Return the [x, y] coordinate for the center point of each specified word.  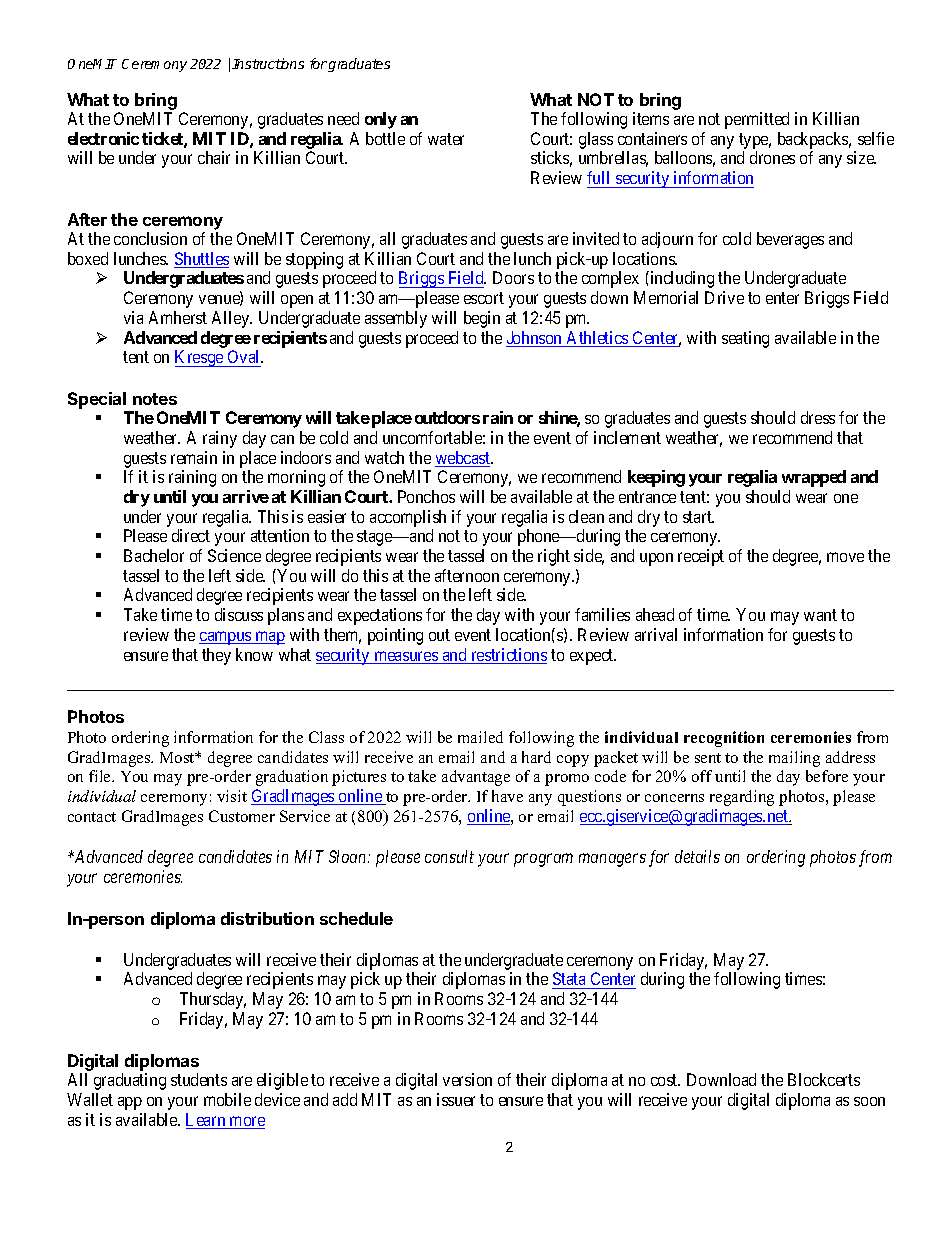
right [554, 557]
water [446, 139]
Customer [242, 816]
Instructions [268, 63]
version [467, 1079]
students [199, 1079]
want [820, 615]
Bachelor [154, 555]
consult [449, 856]
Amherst [178, 317]
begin [482, 319]
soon [869, 1101]
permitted [757, 120]
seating [745, 339]
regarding [742, 798]
